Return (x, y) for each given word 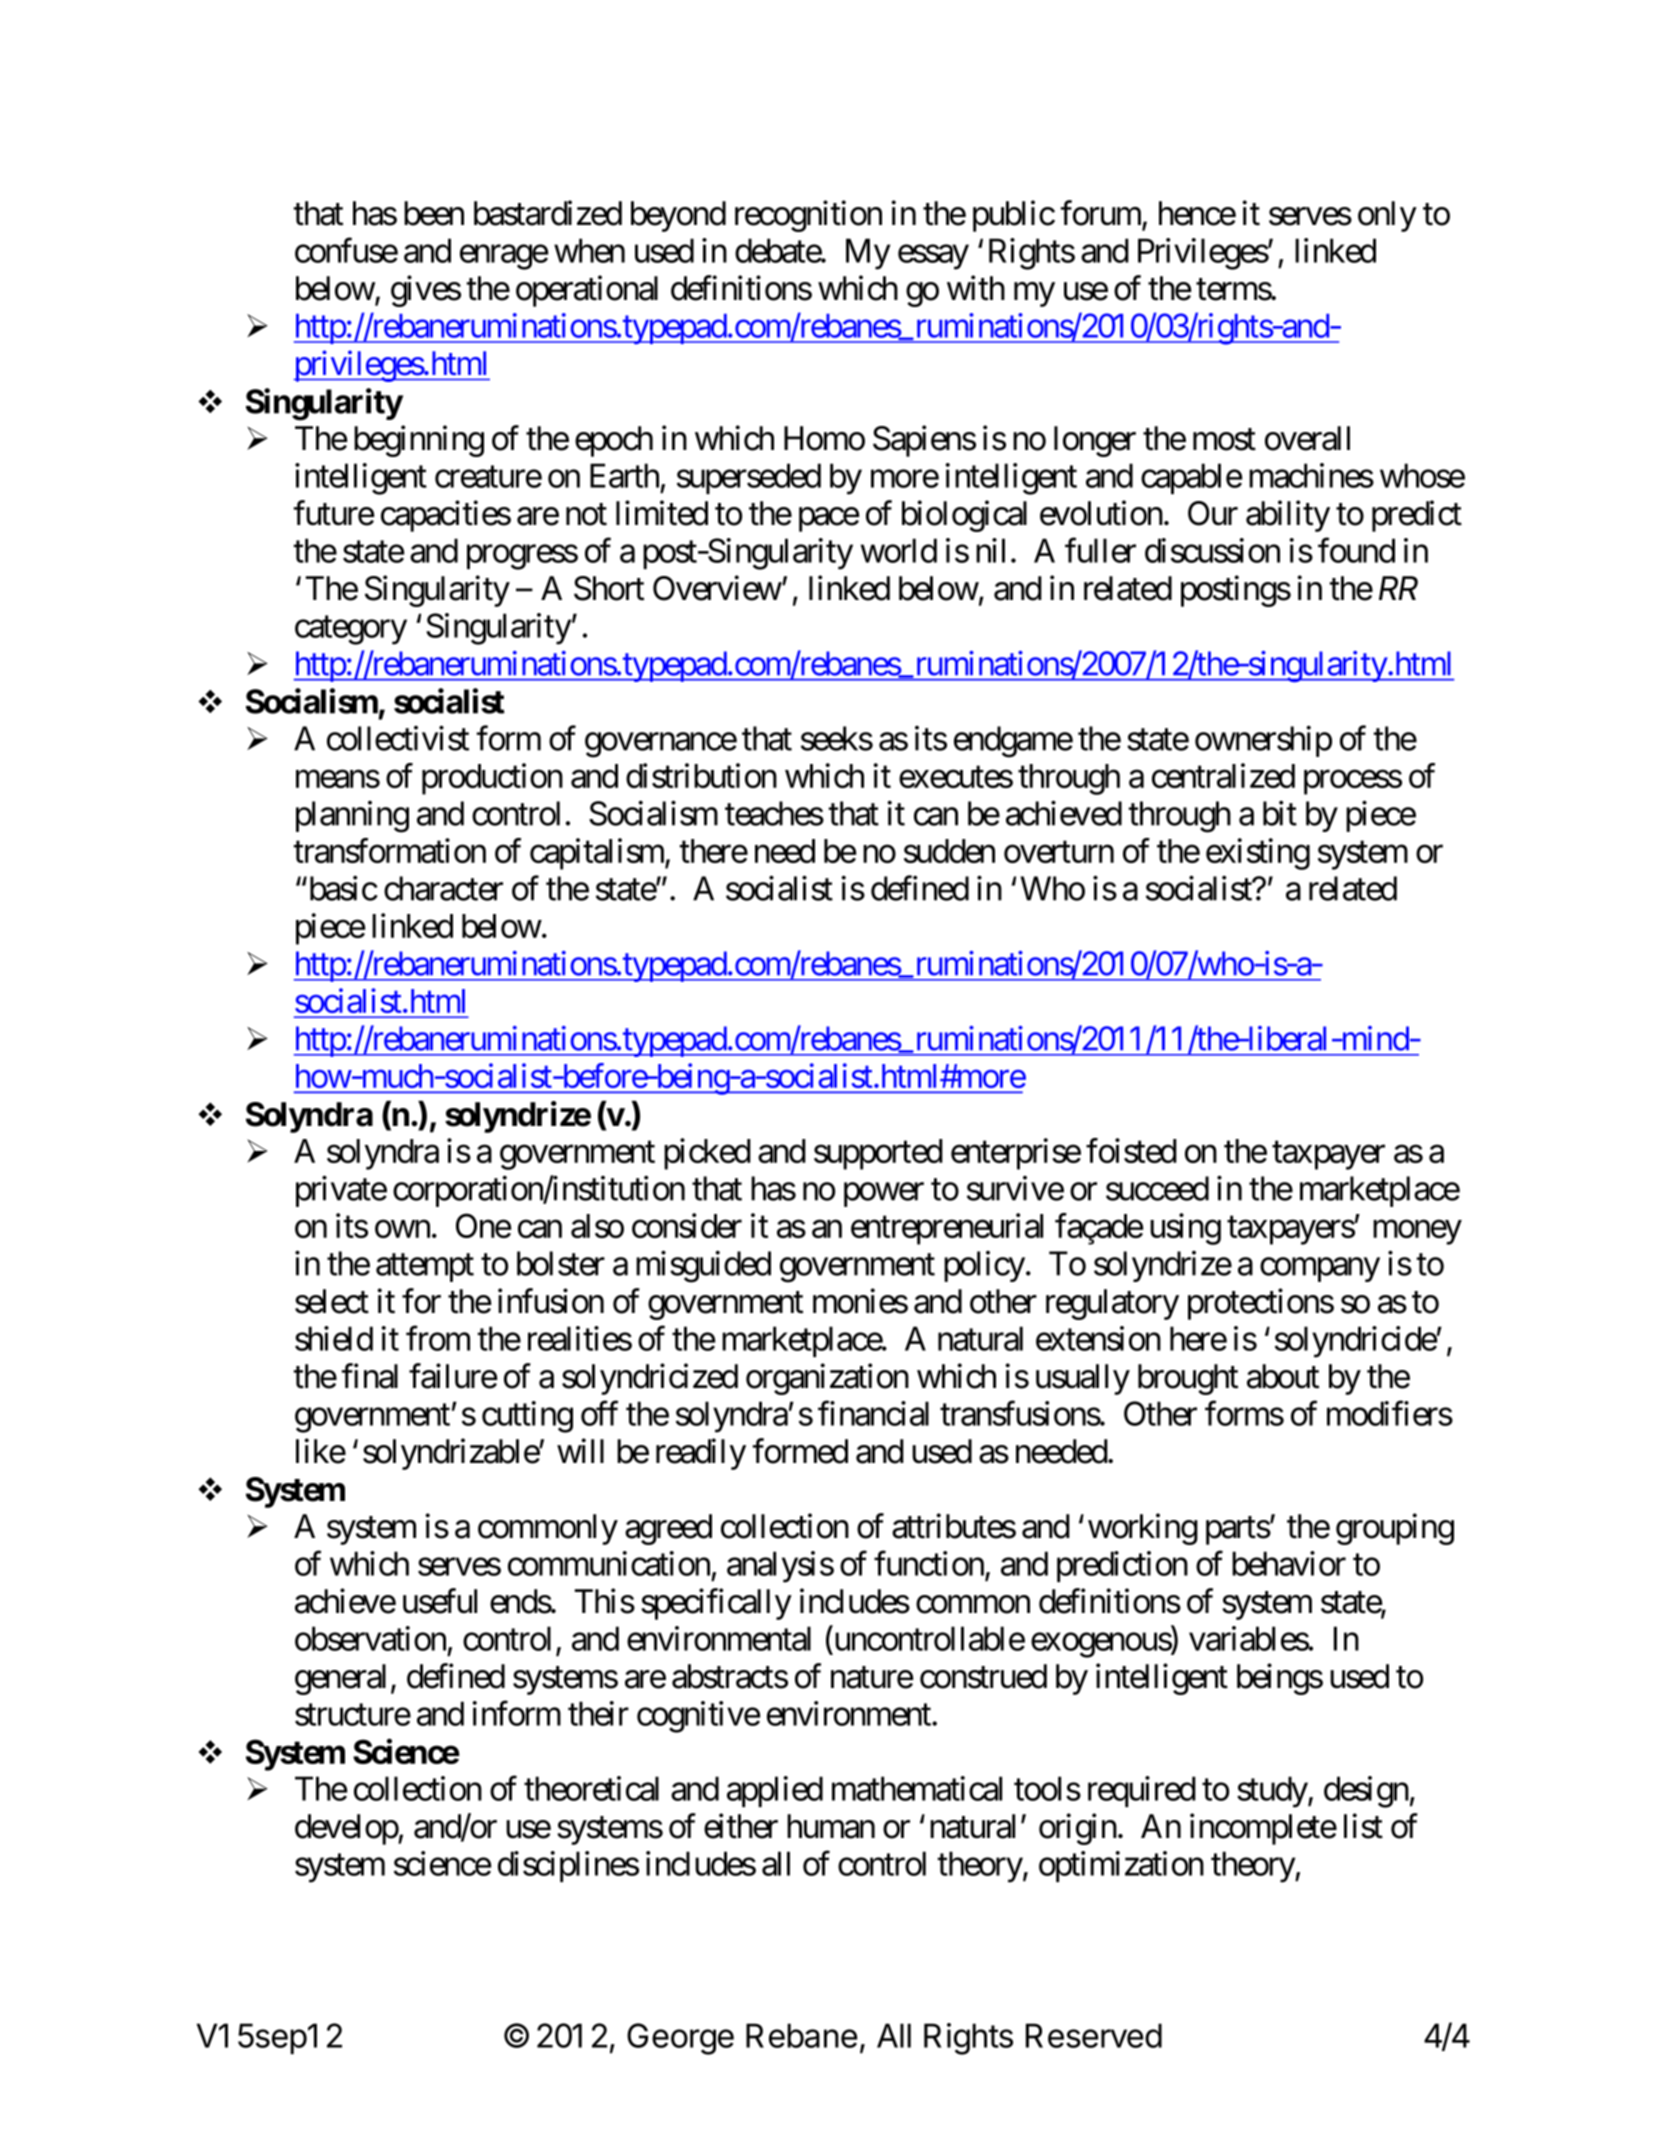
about (1283, 1376)
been (434, 213)
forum (1102, 214)
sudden (949, 851)
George (680, 2039)
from (438, 1338)
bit (1280, 813)
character (443, 888)
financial (873, 1413)
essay (933, 257)
